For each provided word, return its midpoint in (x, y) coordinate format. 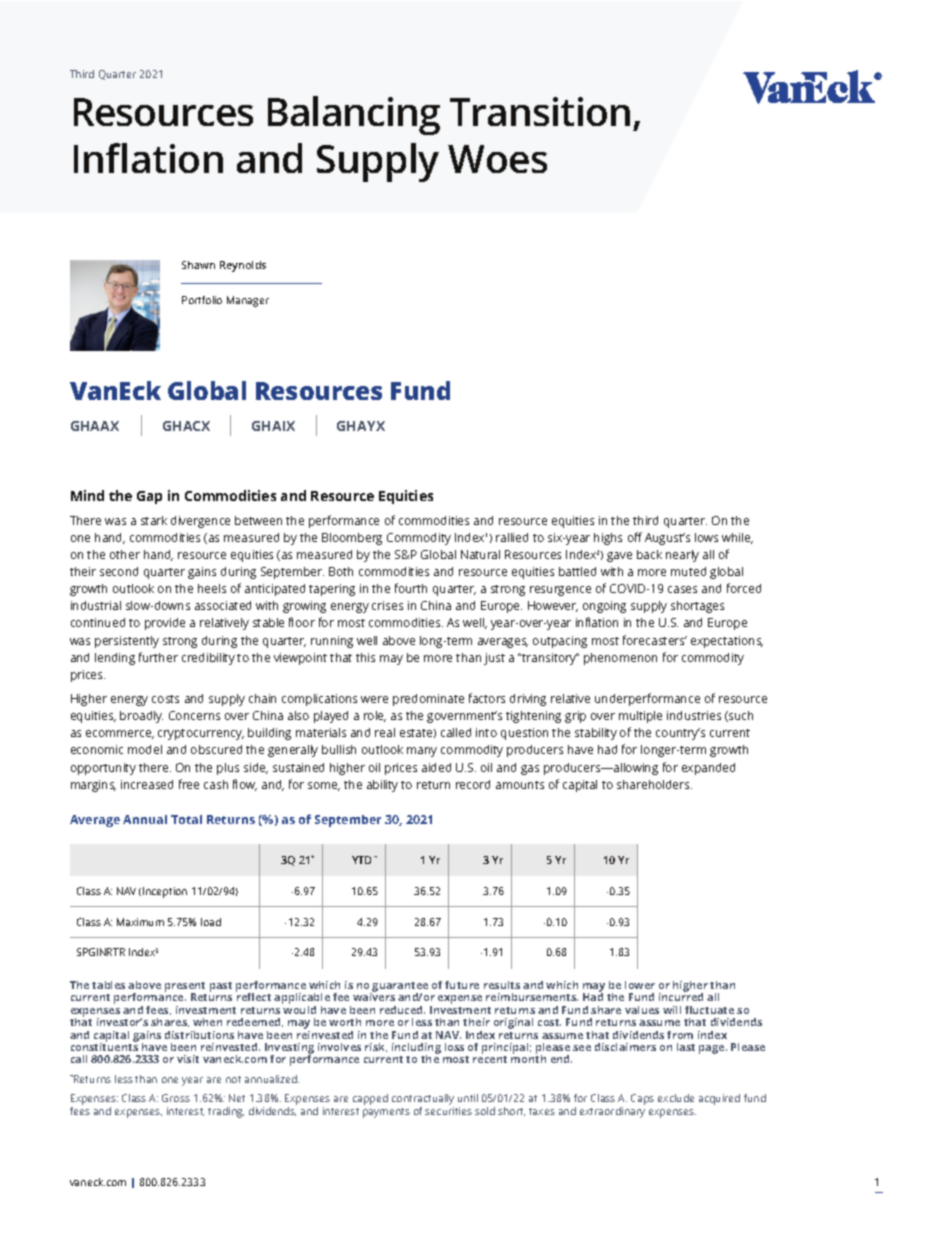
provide (165, 624)
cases (682, 589)
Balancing (354, 115)
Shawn (198, 265)
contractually (423, 1101)
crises (387, 605)
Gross (176, 1098)
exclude (676, 1098)
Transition (540, 111)
